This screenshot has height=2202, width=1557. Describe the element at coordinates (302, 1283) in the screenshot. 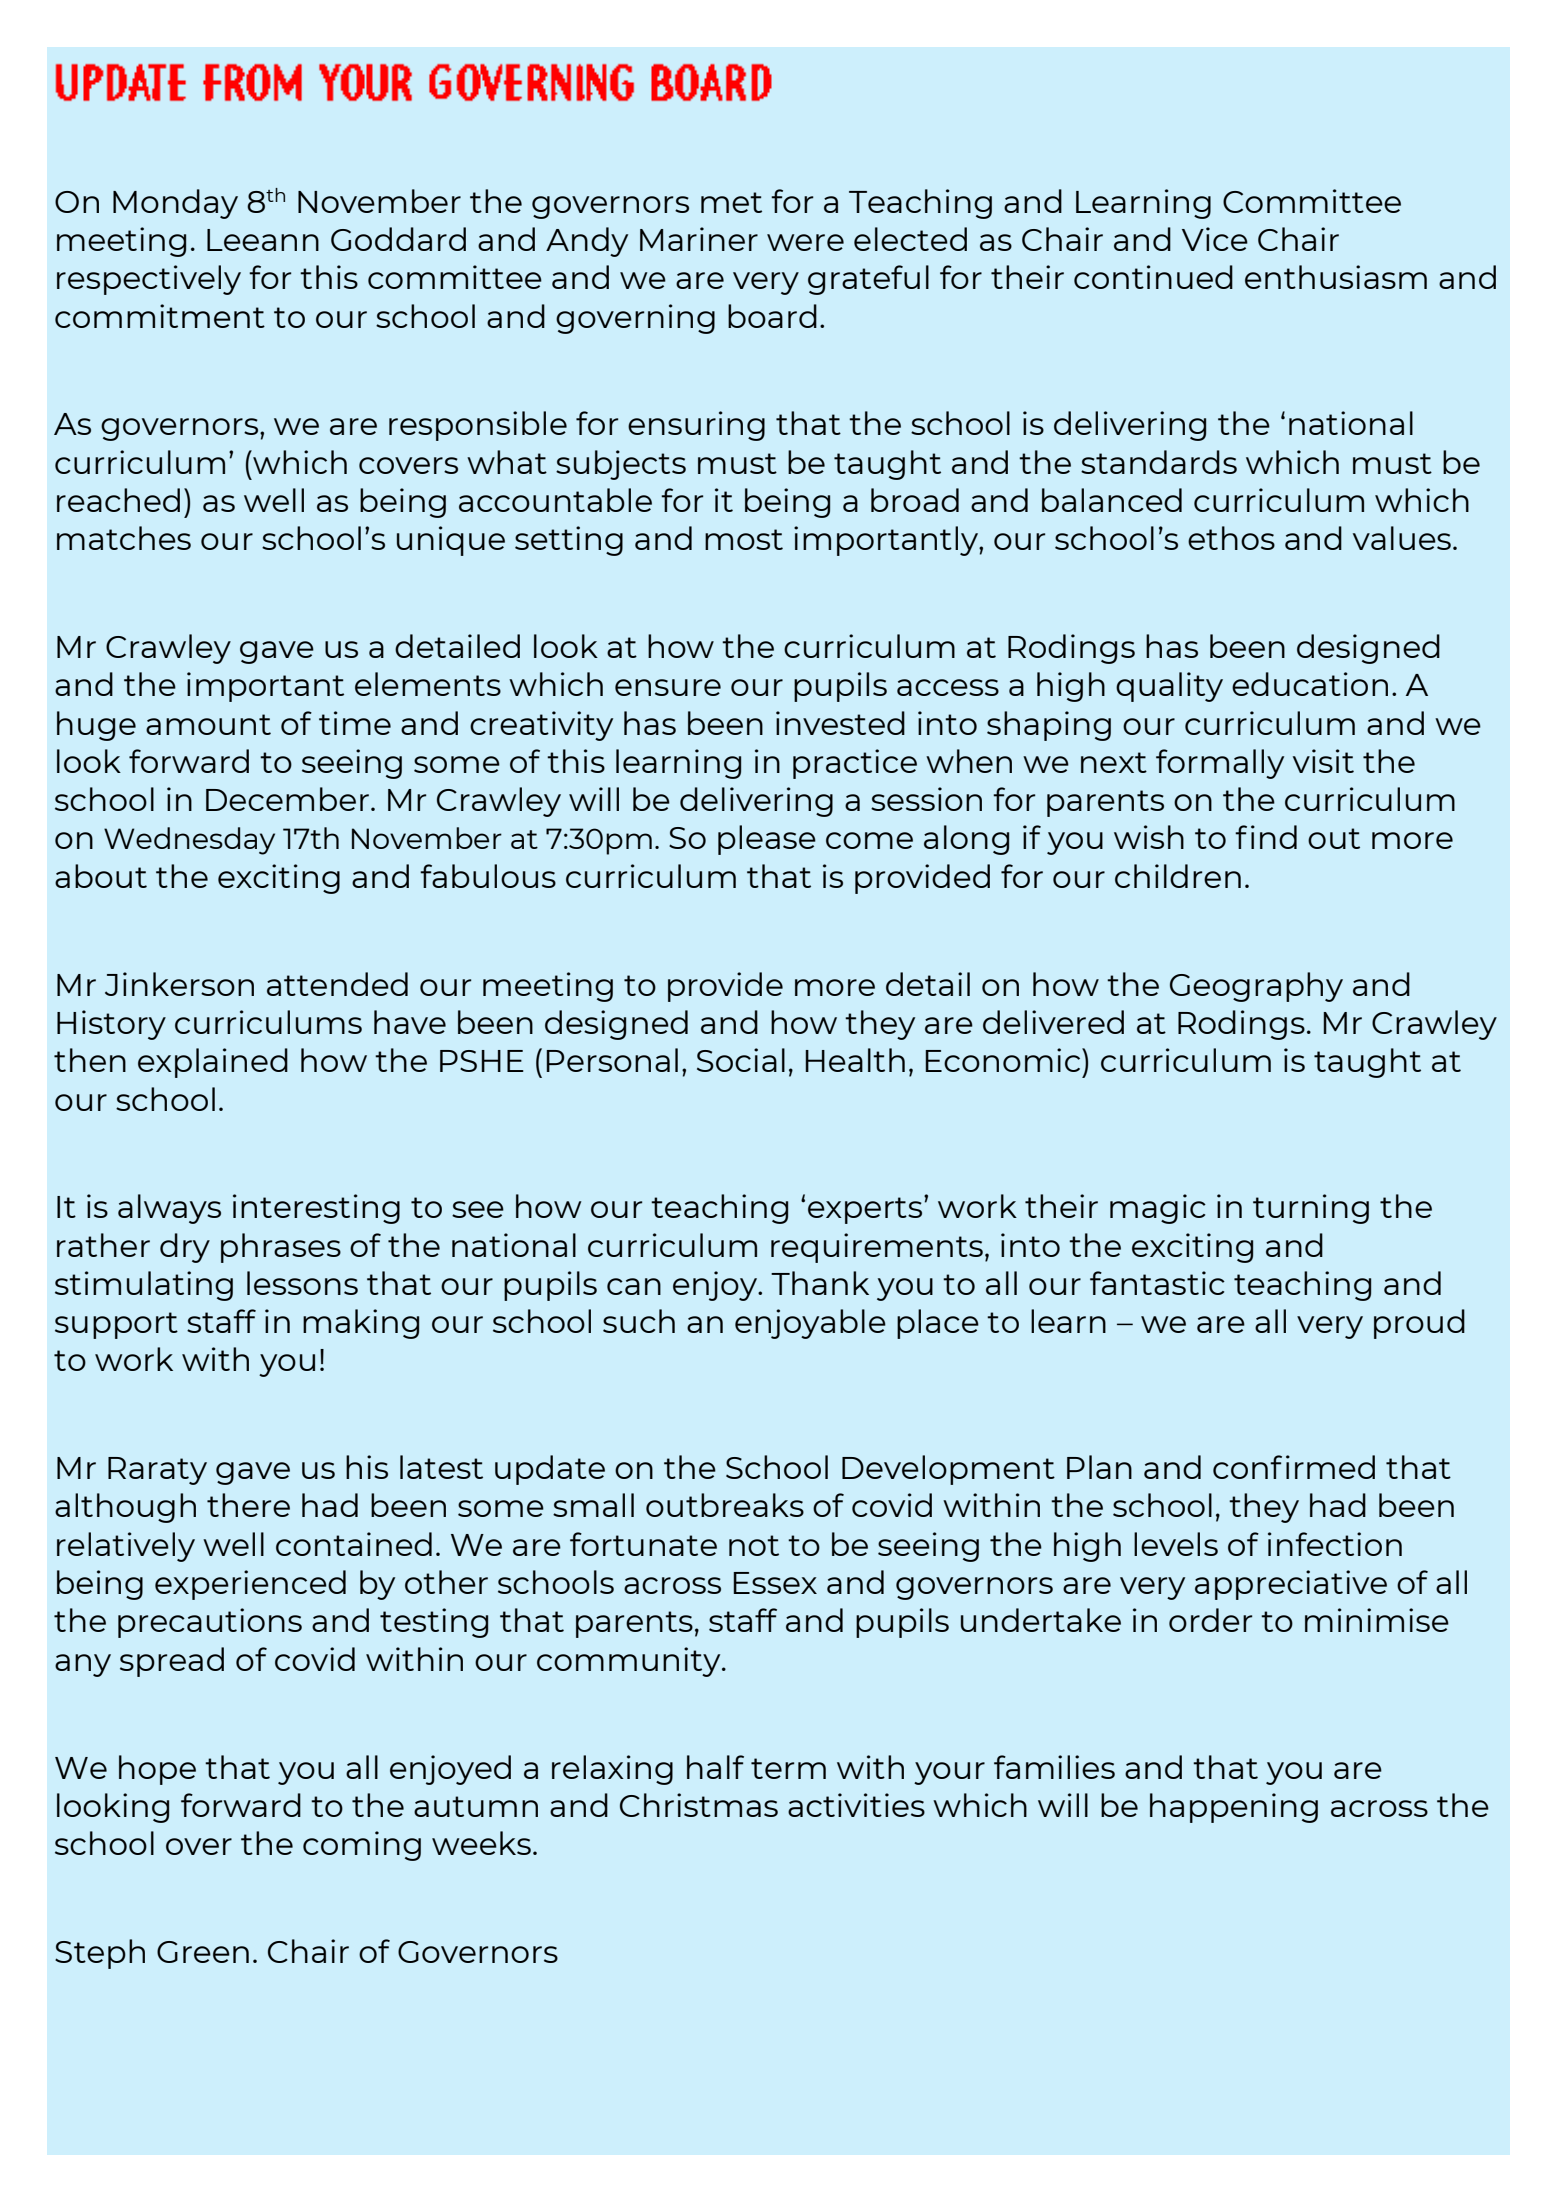

I see `lessons` at that location.
